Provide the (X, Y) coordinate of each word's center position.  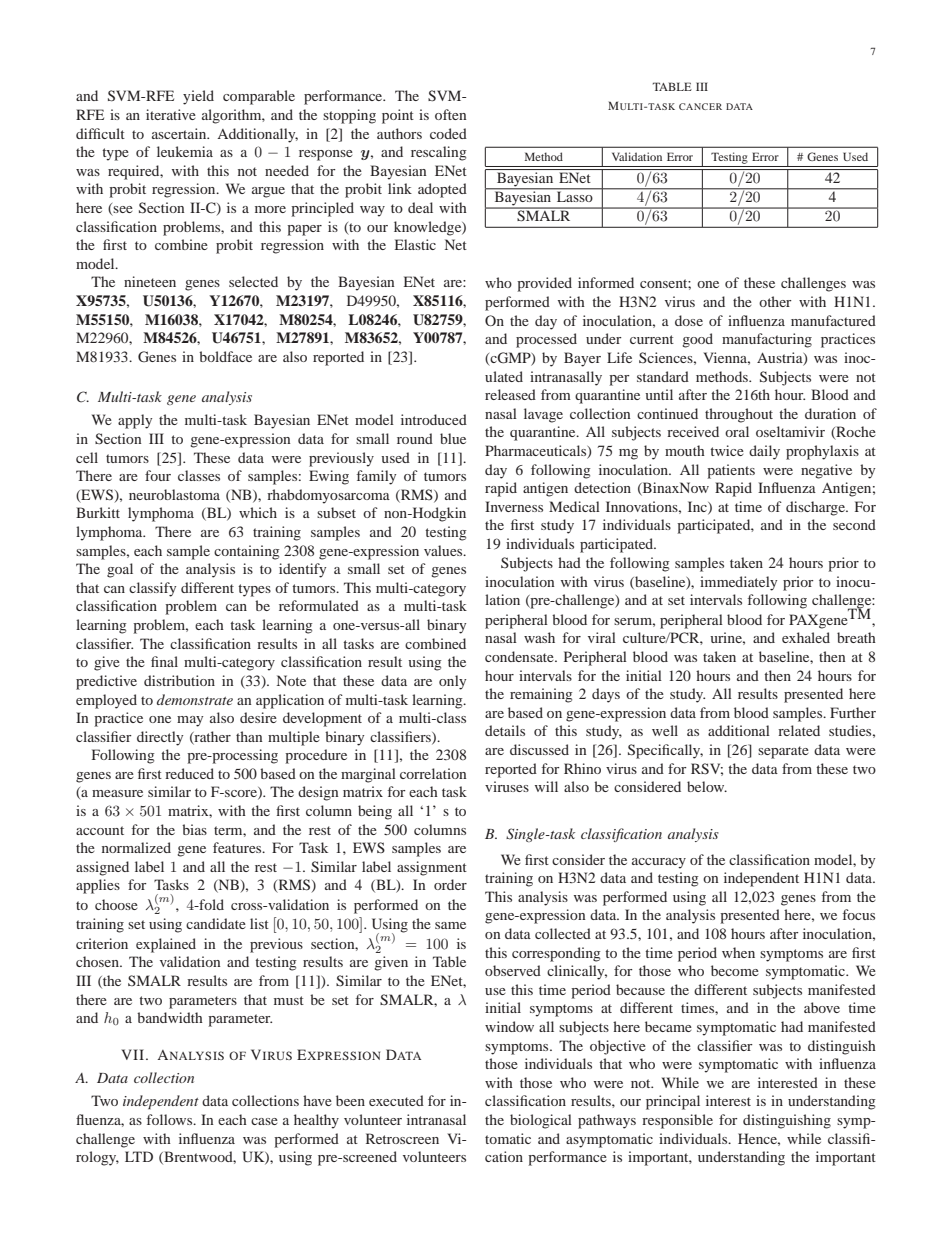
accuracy (659, 863)
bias (194, 829)
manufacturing (767, 340)
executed (396, 1100)
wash (539, 637)
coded (448, 133)
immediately (738, 583)
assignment (432, 868)
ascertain (180, 133)
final (164, 661)
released (510, 394)
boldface (225, 356)
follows (171, 1119)
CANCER (700, 106)
